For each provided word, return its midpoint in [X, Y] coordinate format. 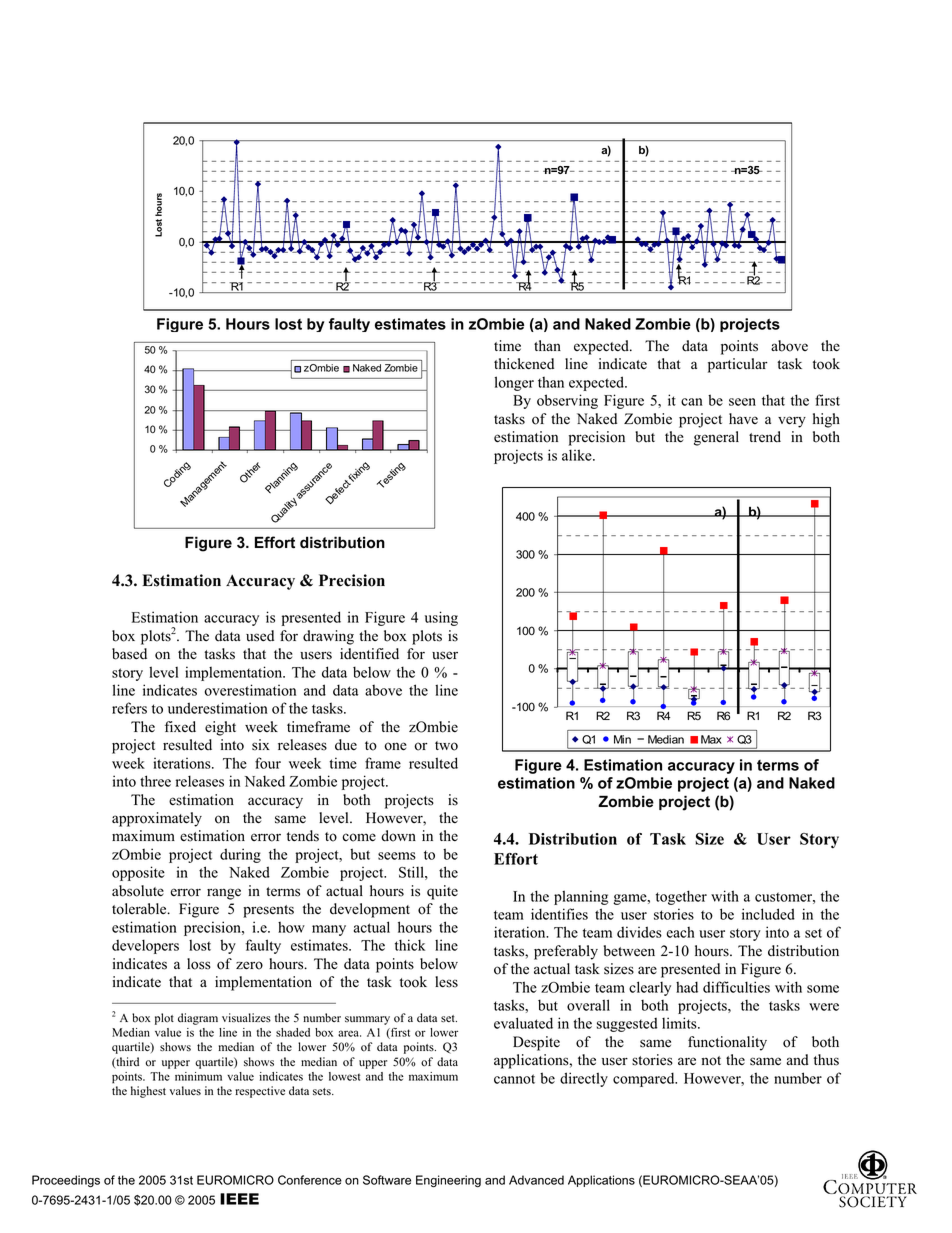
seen [742, 402]
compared [645, 1079]
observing [567, 401]
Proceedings [66, 1181]
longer [514, 383]
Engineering [448, 1181]
